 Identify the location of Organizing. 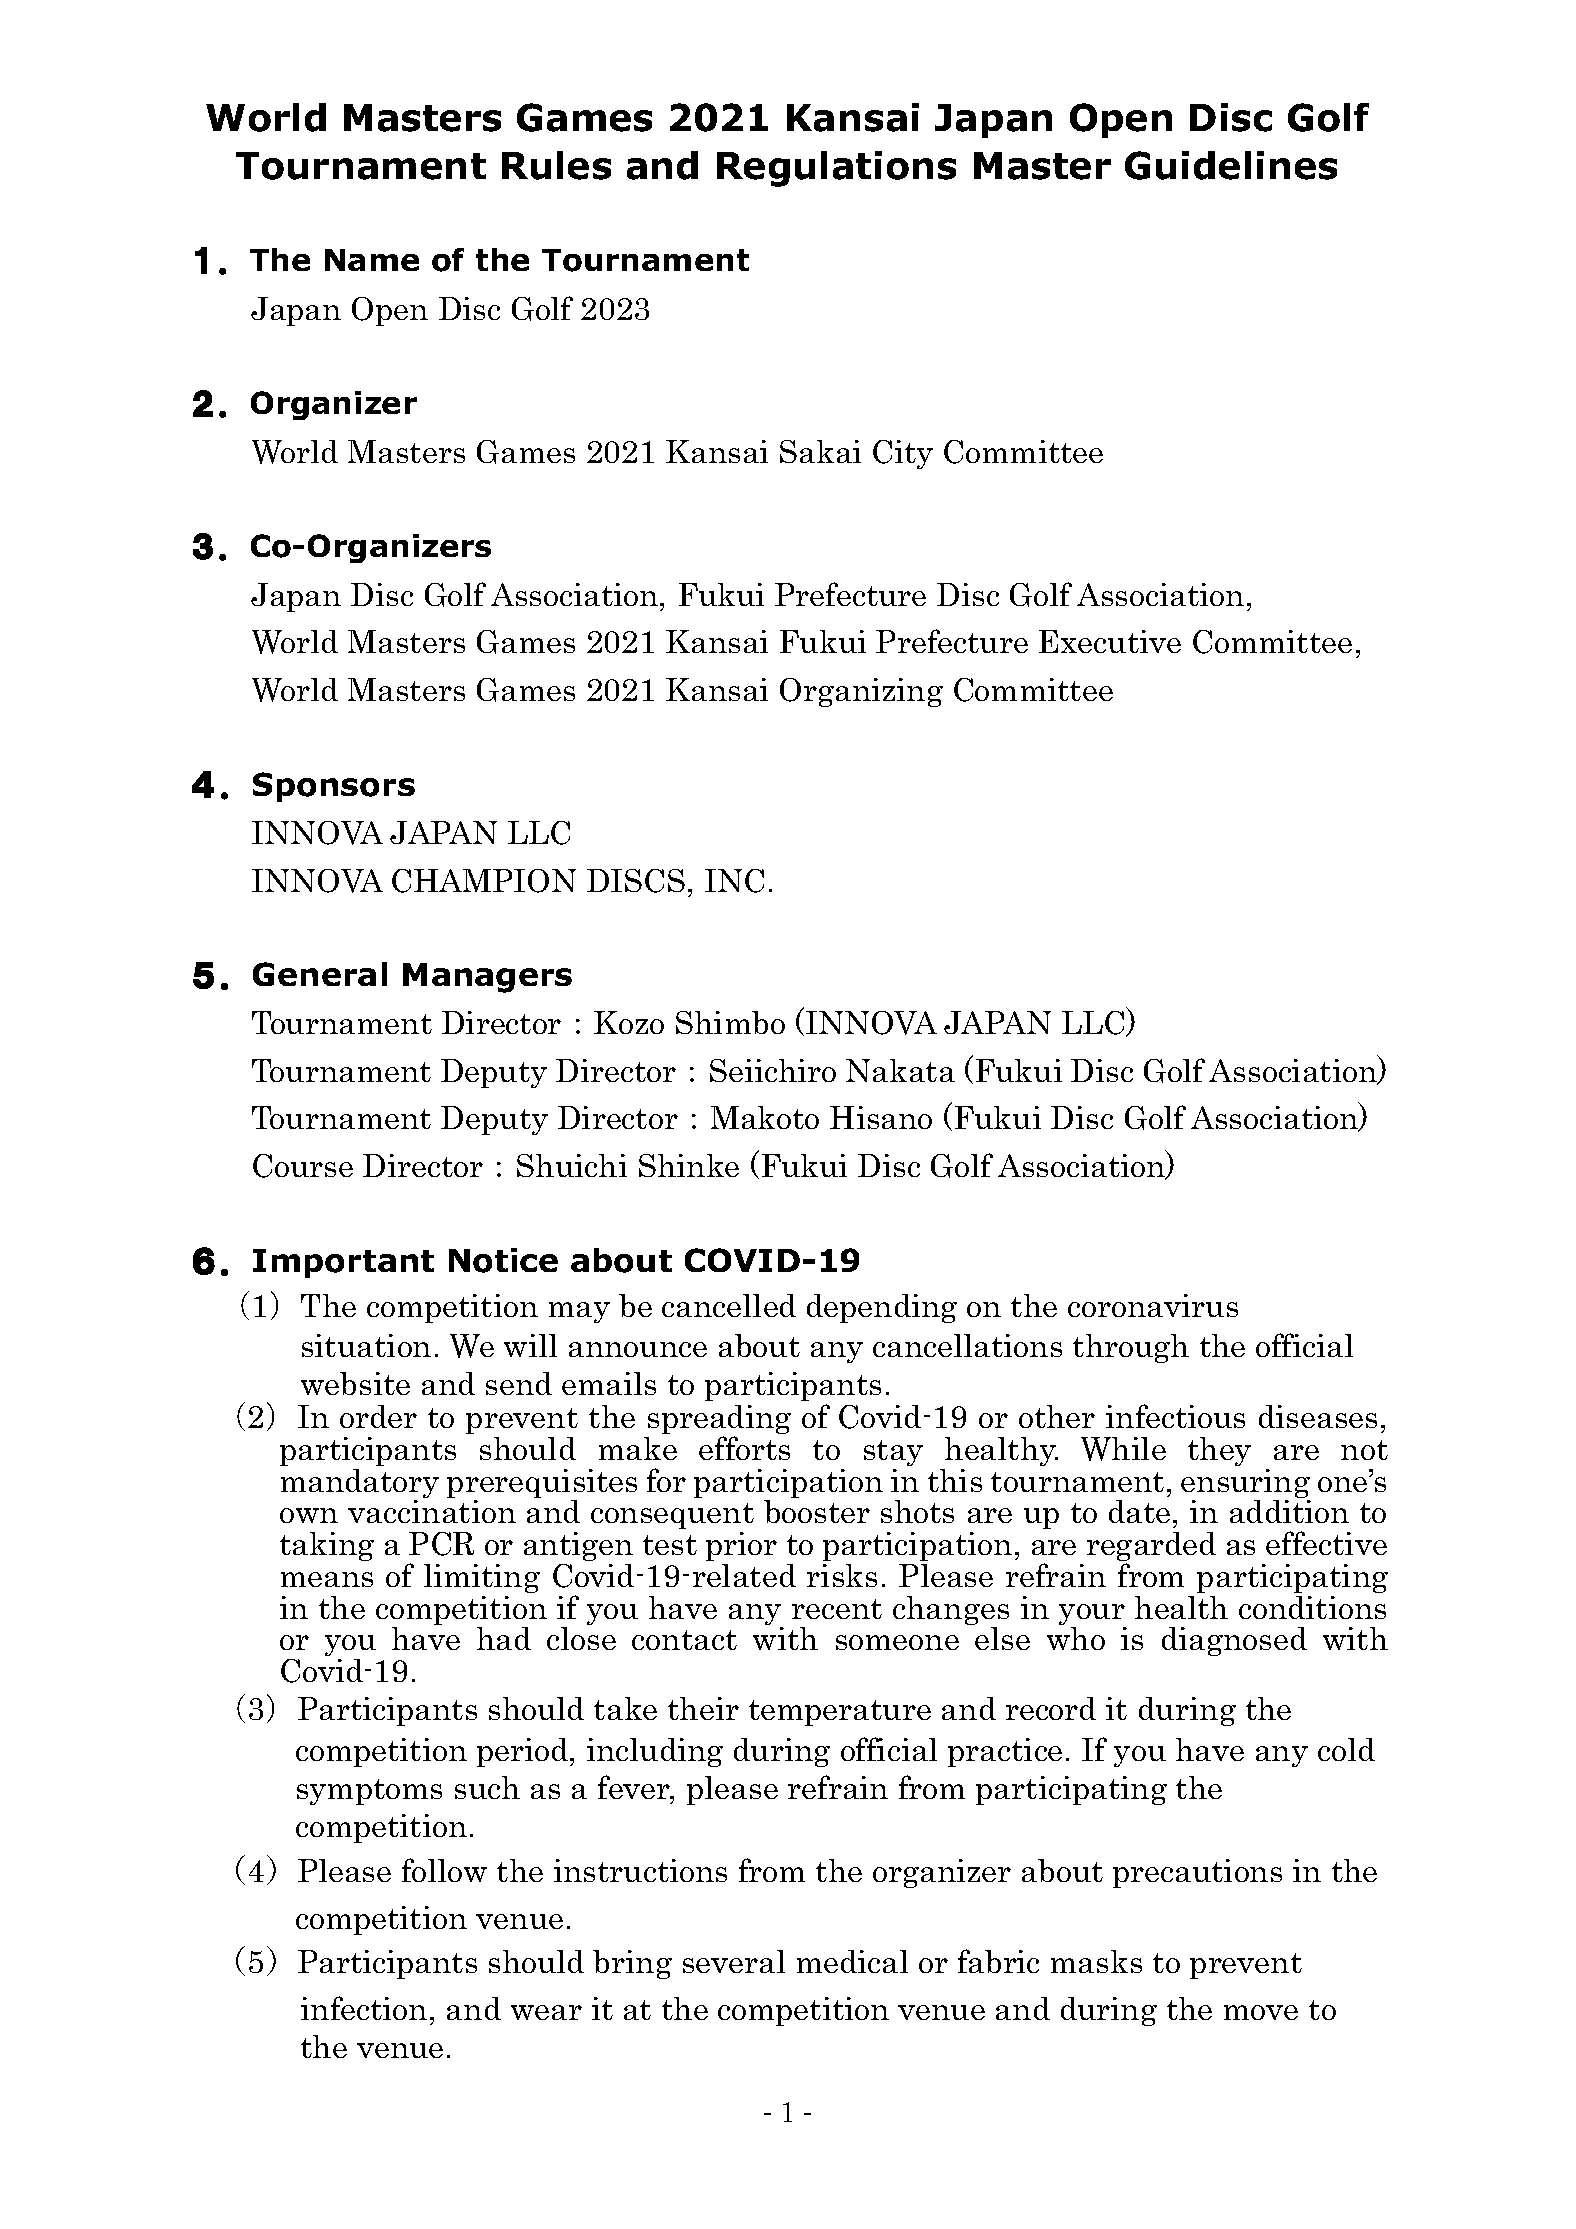
(861, 692).
